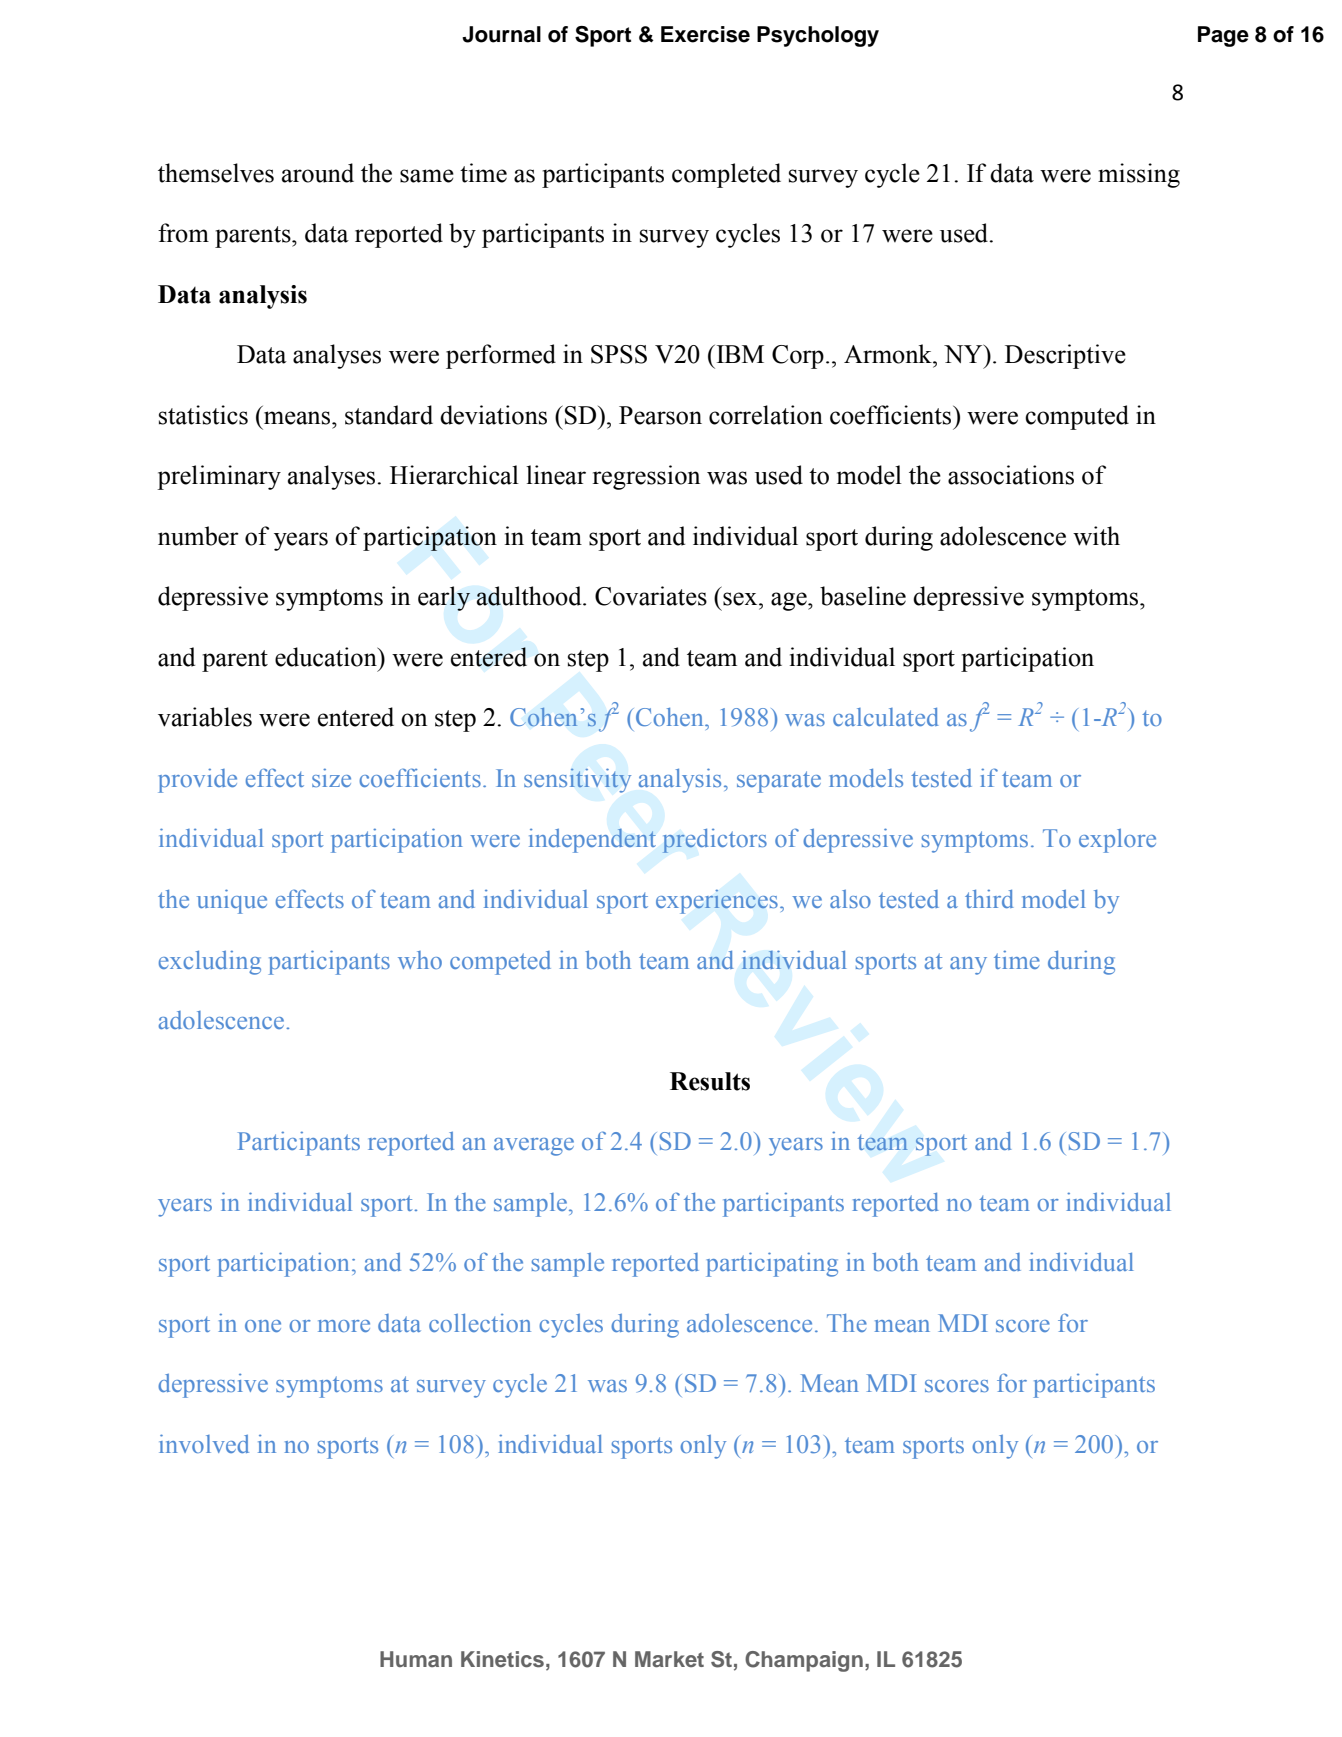 The width and height of the image is (1342, 1737). I want to click on Champaign, so click(804, 1661).
